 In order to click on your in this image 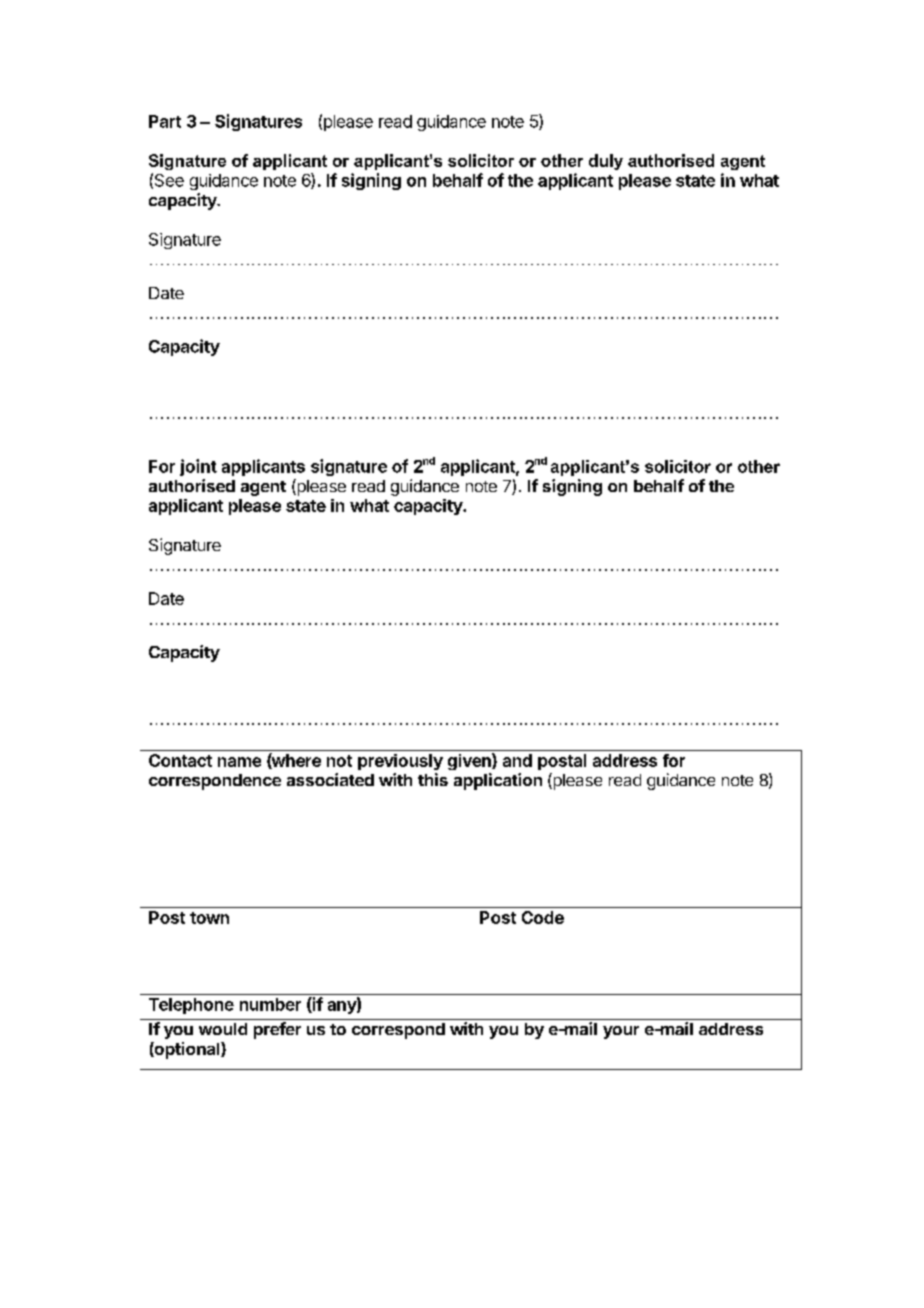, I will do `click(621, 1032)`.
